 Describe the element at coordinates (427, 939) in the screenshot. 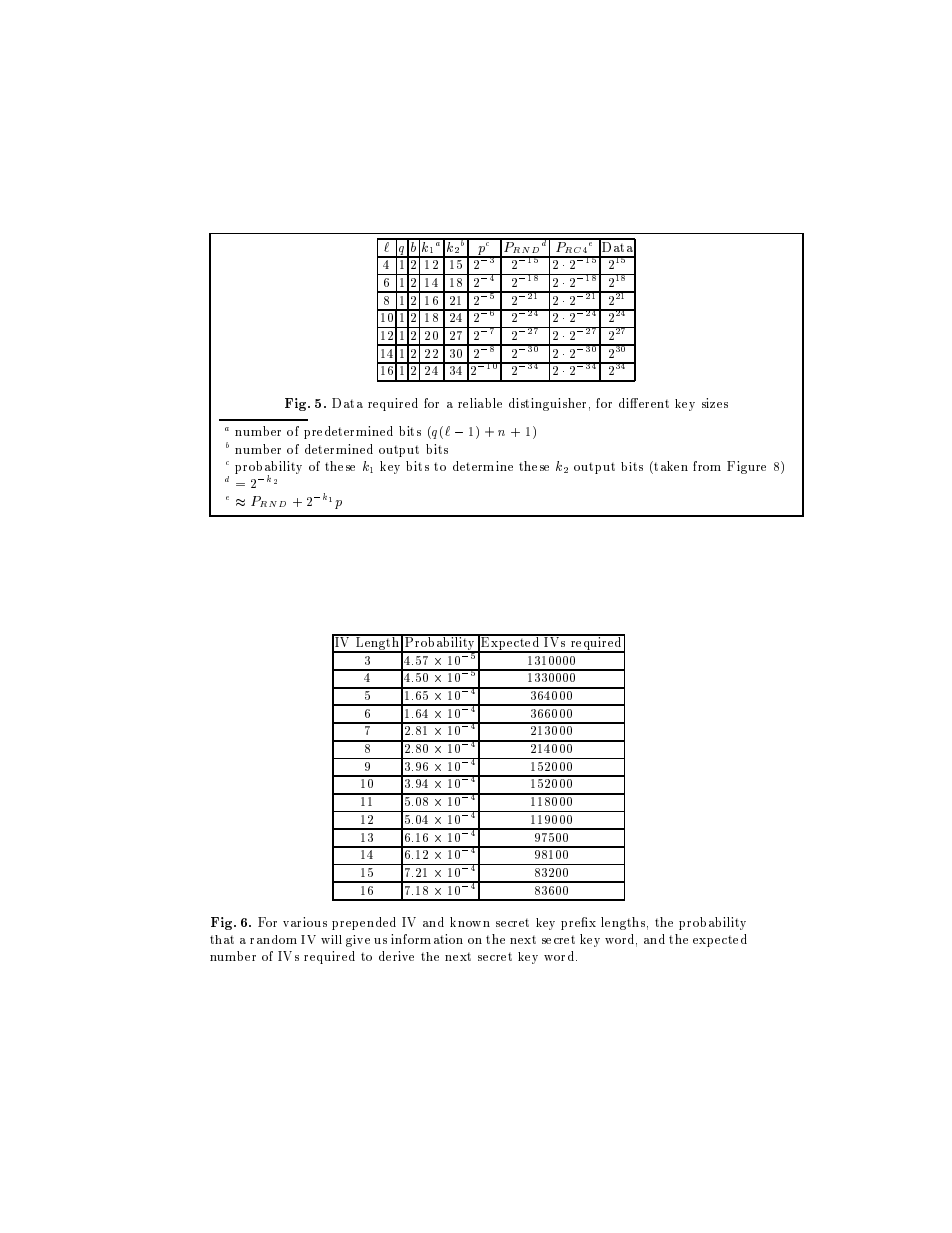

I see `information` at that location.
